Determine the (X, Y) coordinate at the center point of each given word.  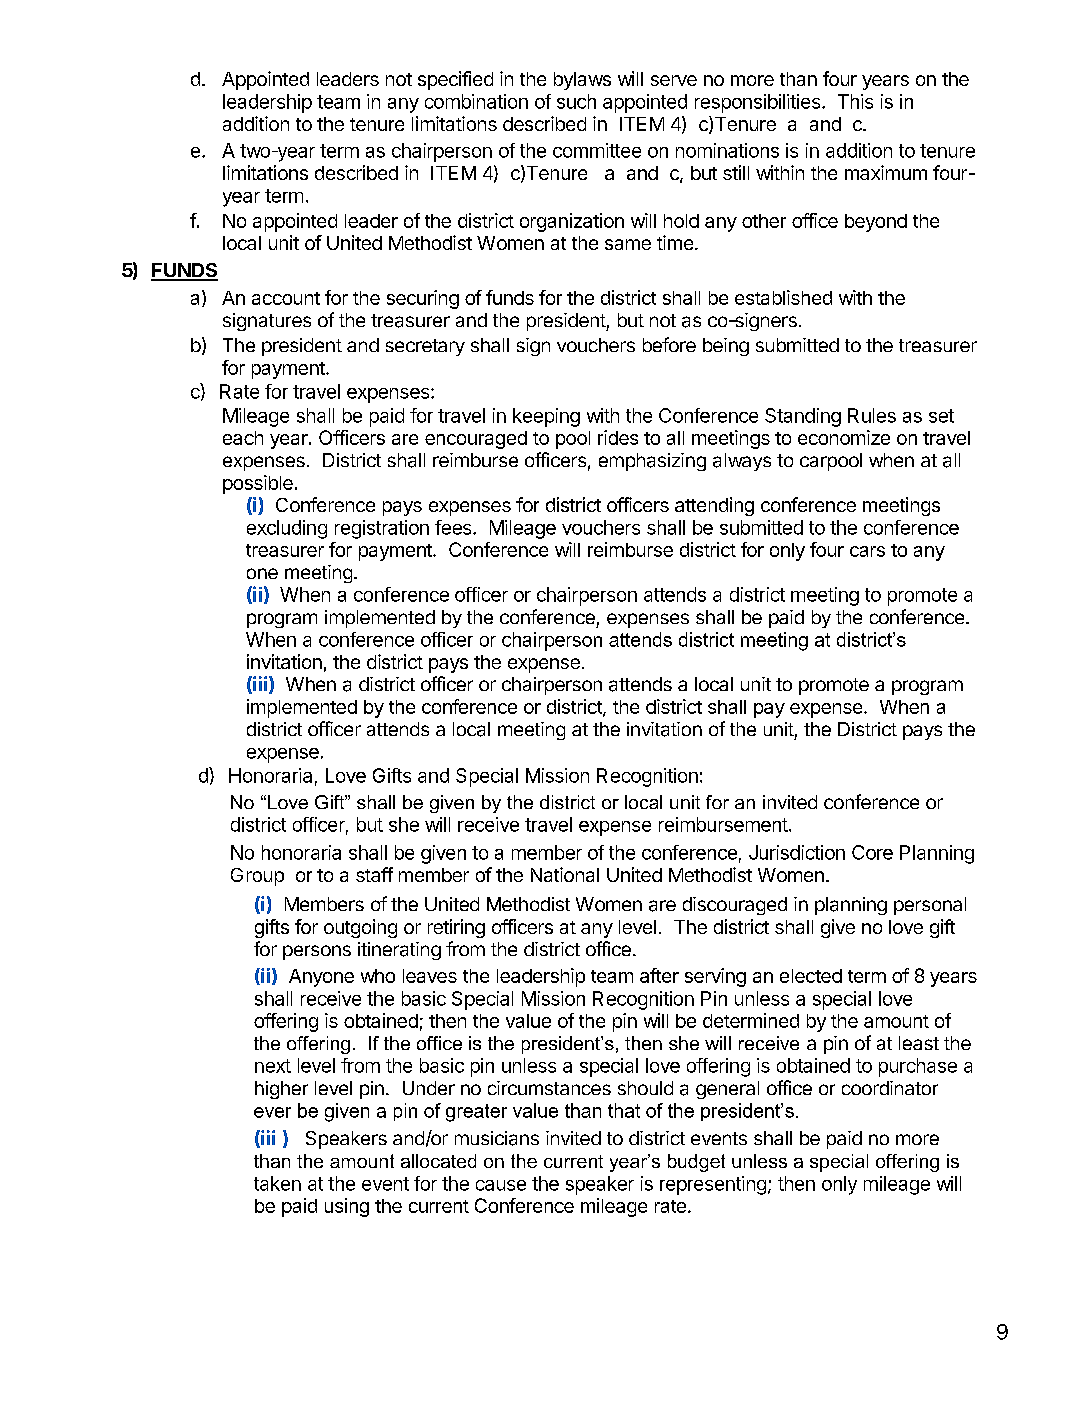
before (669, 344)
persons (317, 952)
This (855, 101)
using (347, 1207)
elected (811, 976)
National (565, 874)
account (286, 298)
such (576, 101)
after (659, 975)
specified (455, 80)
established (783, 297)
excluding (287, 529)
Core (872, 852)
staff (374, 874)
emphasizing (652, 462)
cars (867, 551)
